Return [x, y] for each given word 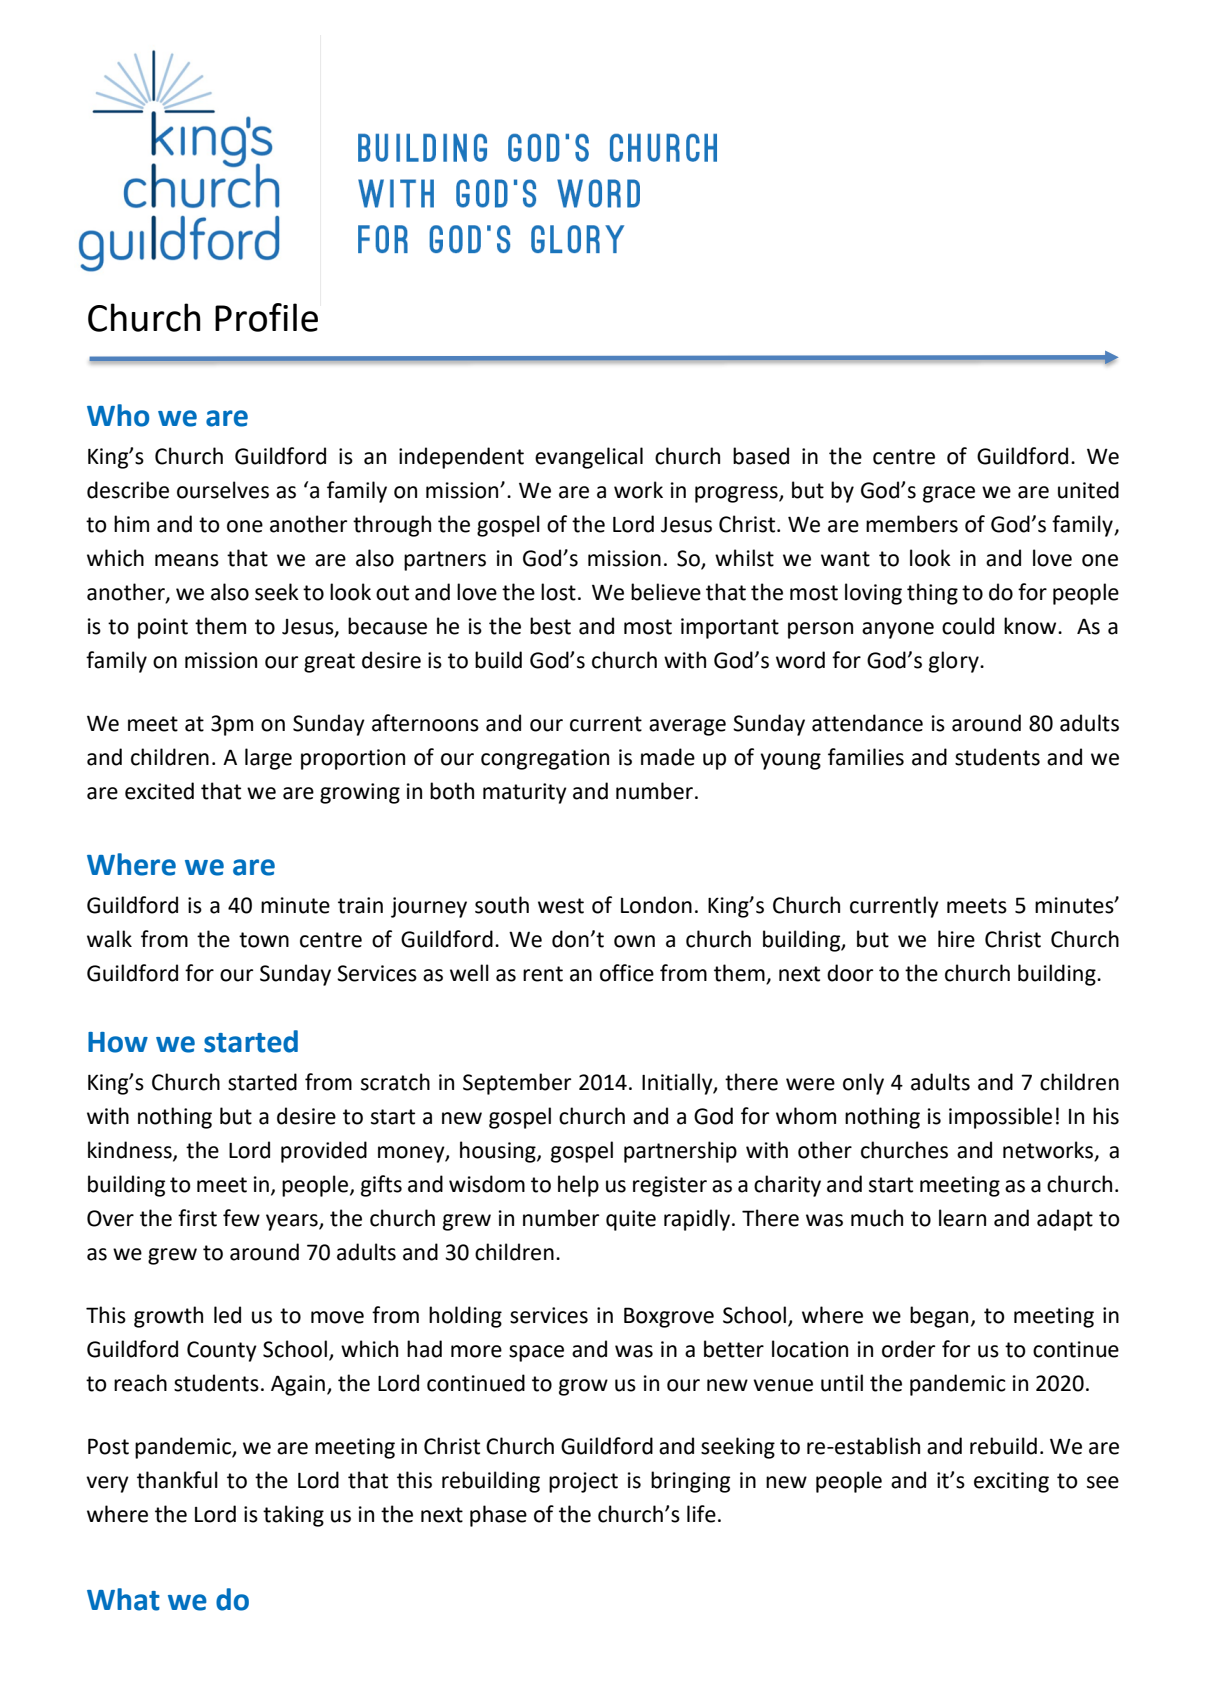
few [241, 1218]
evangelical [589, 458]
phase [498, 1516]
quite [631, 1220]
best [550, 626]
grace [949, 494]
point [163, 628]
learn [962, 1218]
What [123, 1599]
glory [955, 662]
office [627, 973]
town [264, 940]
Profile [266, 317]
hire [956, 939]
